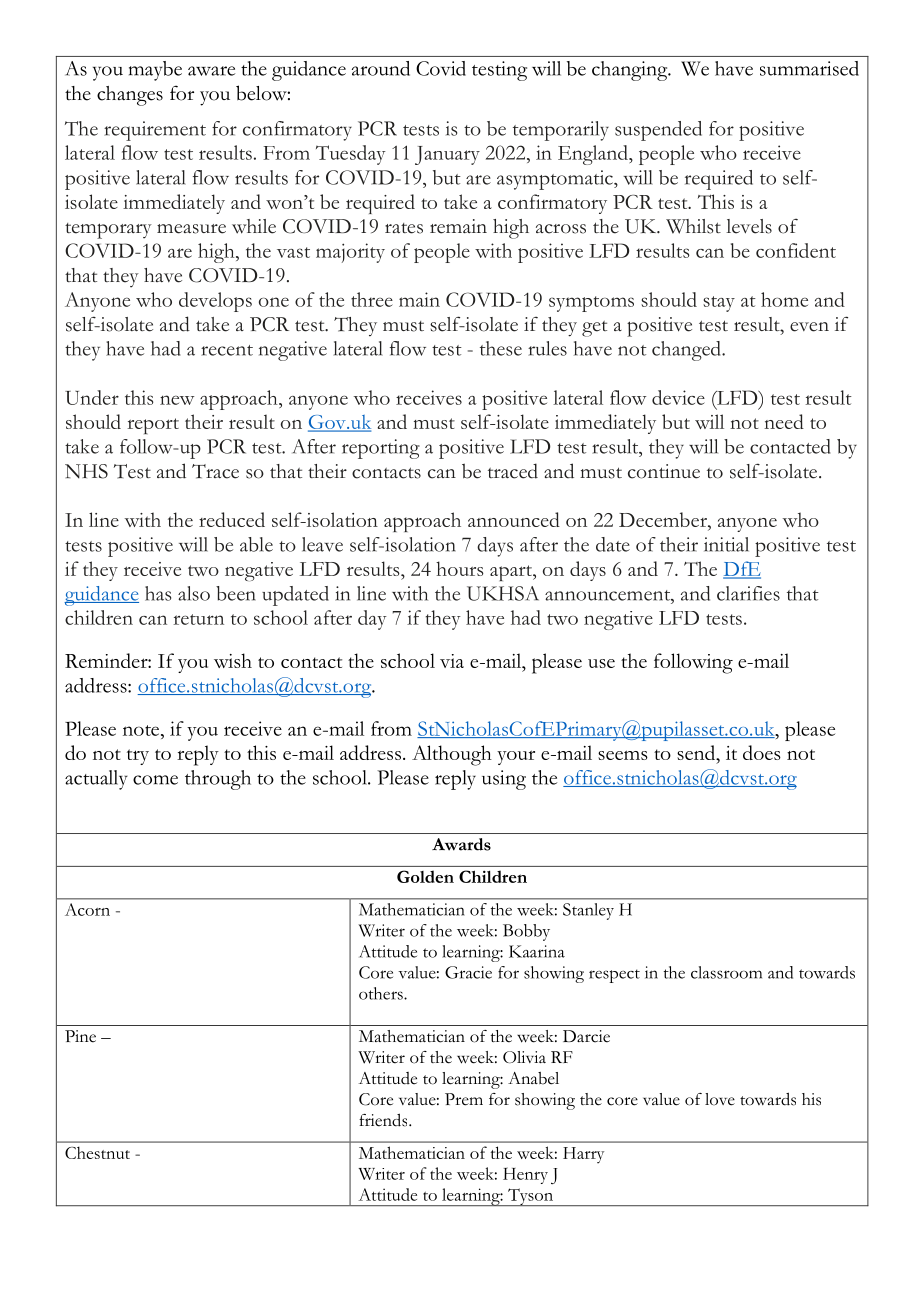 The height and width of the screenshot is (1308, 924). Describe the element at coordinates (460, 568) in the screenshot. I see `hours` at that location.
